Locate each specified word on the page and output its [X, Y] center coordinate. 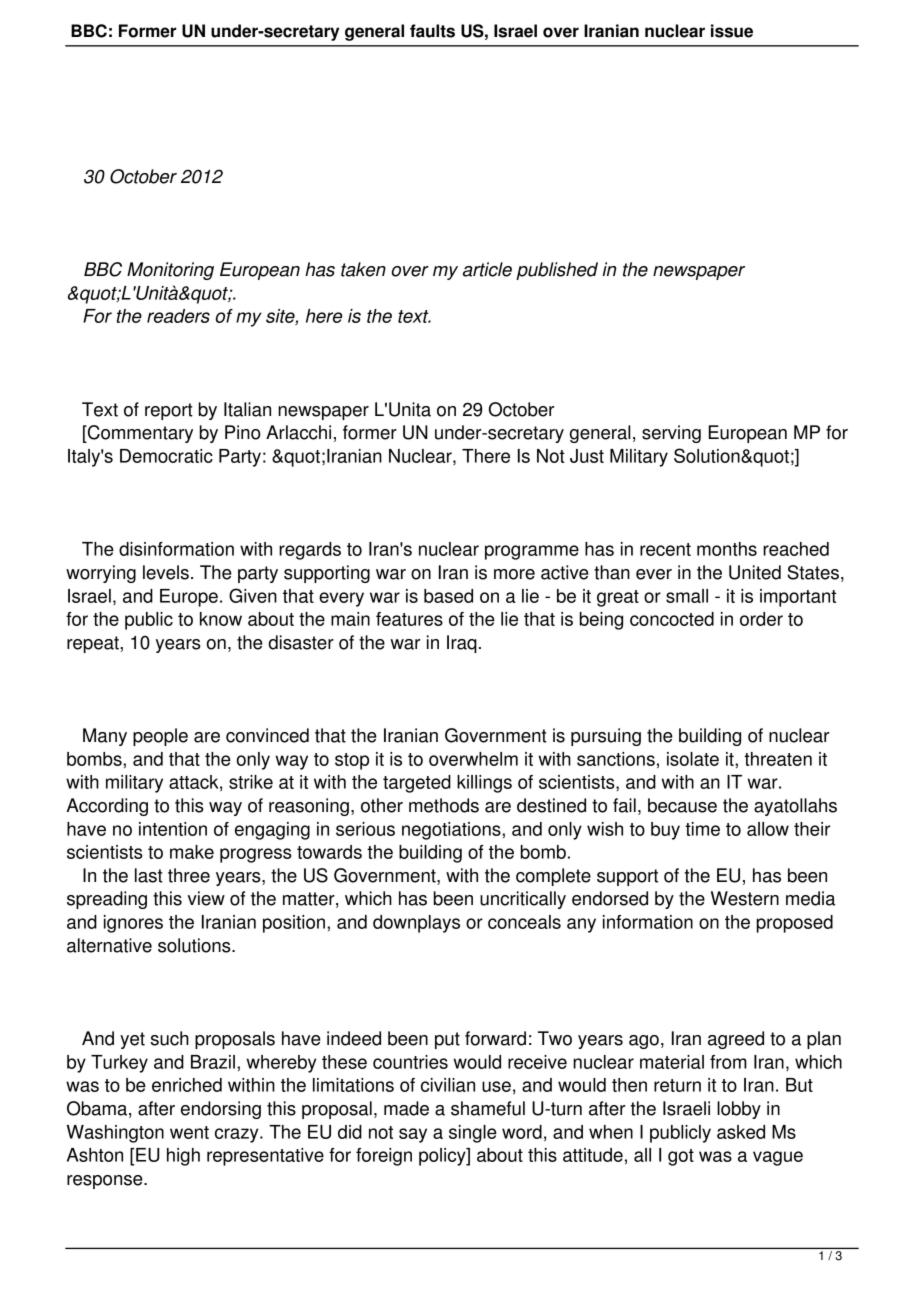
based [448, 596]
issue [732, 31]
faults [432, 31]
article [487, 269]
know [221, 619]
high [183, 1157]
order [761, 619]
